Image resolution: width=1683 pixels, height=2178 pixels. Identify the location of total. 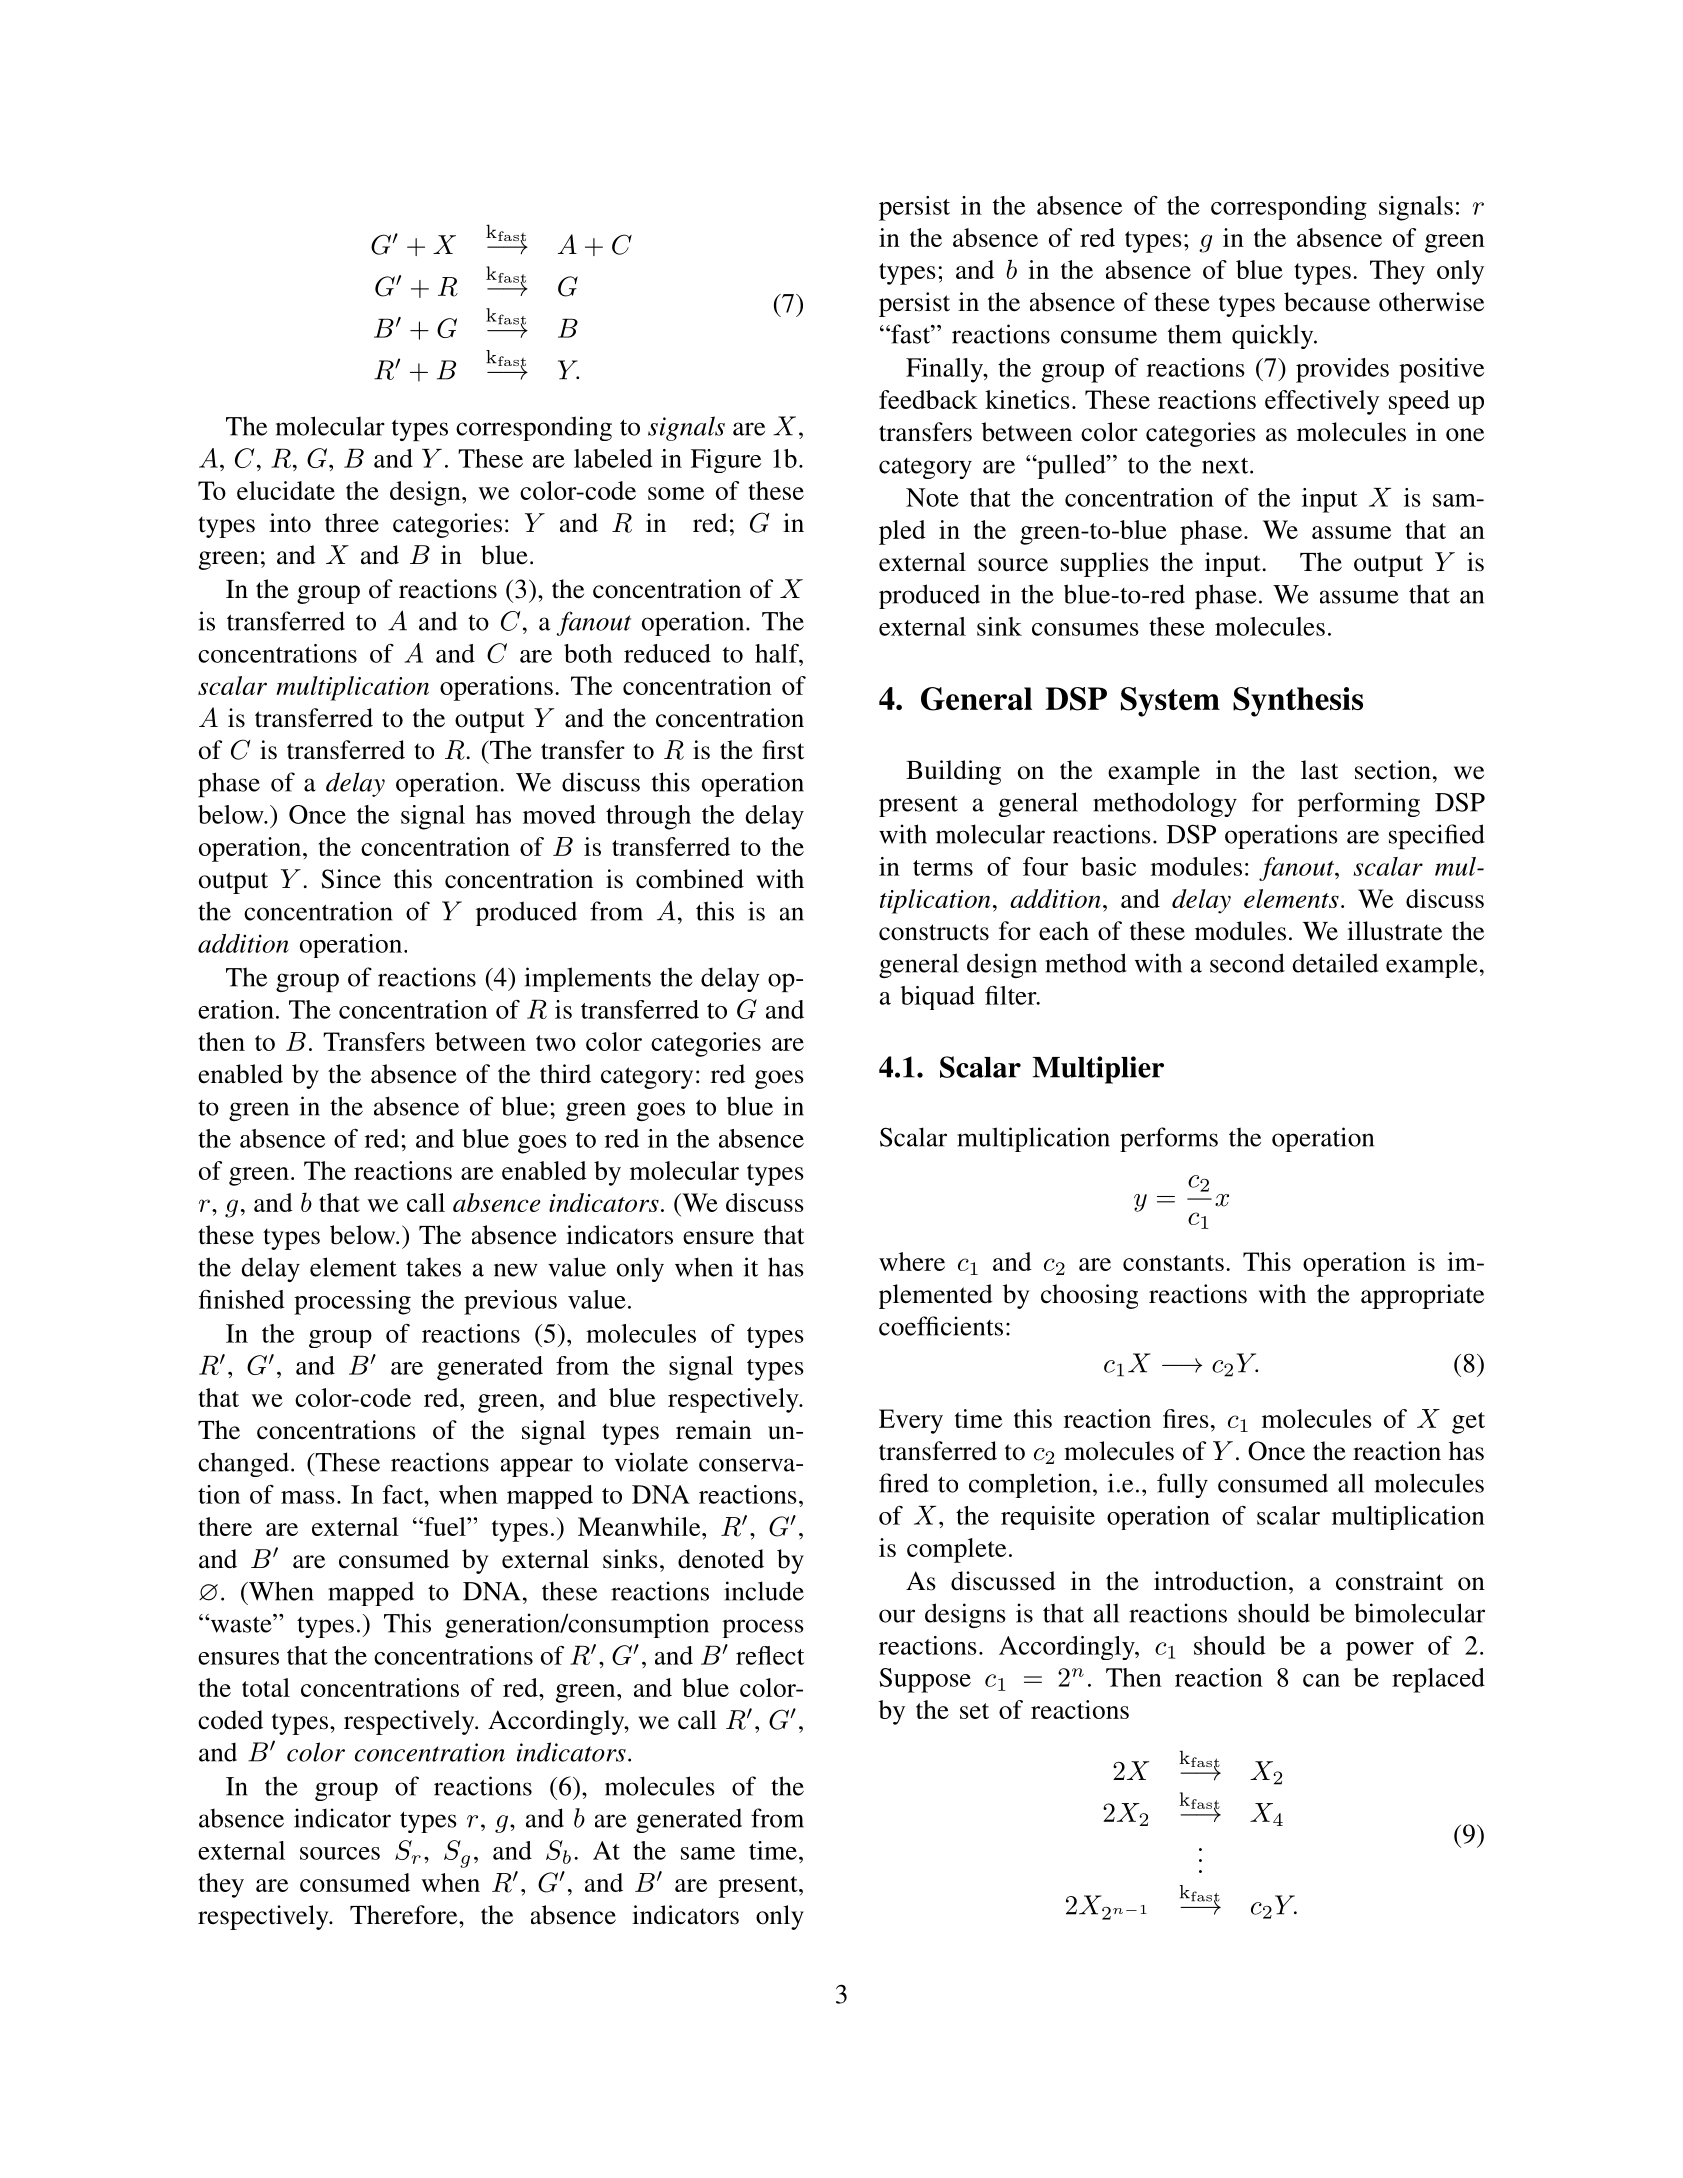
(266, 1687).
